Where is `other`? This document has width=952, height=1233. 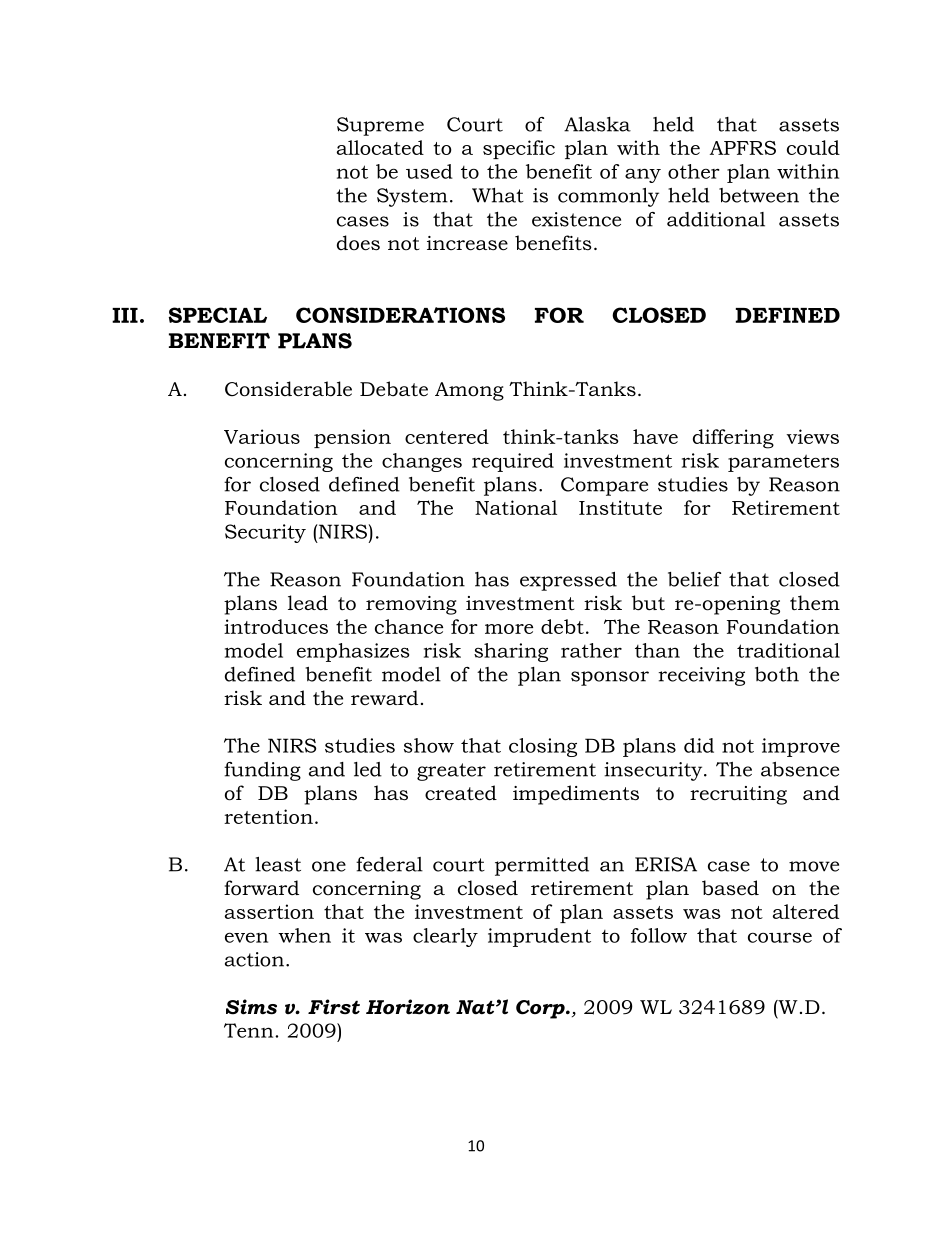
other is located at coordinates (694, 171).
